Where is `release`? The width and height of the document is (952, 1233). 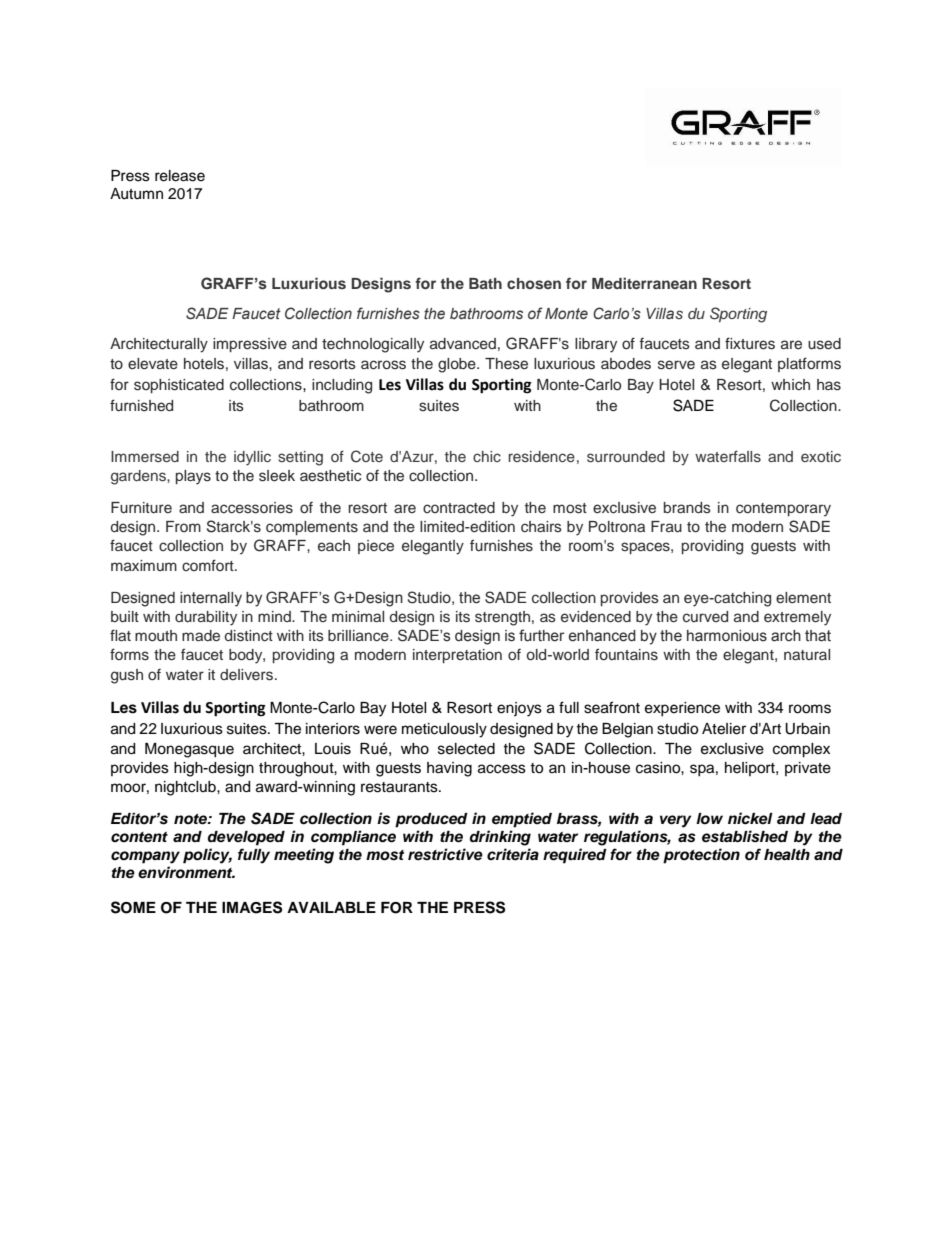 release is located at coordinates (180, 176).
